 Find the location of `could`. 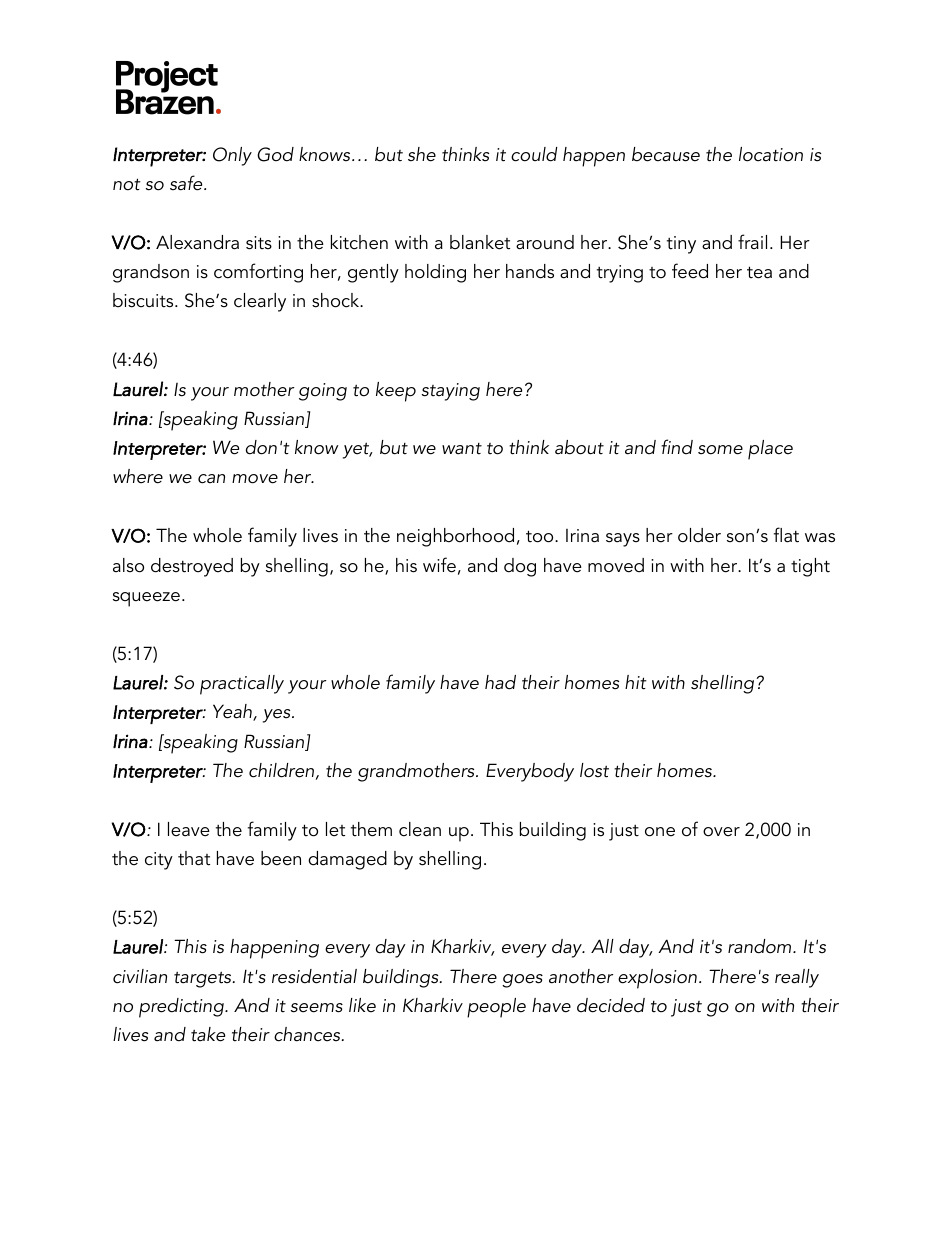

could is located at coordinates (534, 154).
